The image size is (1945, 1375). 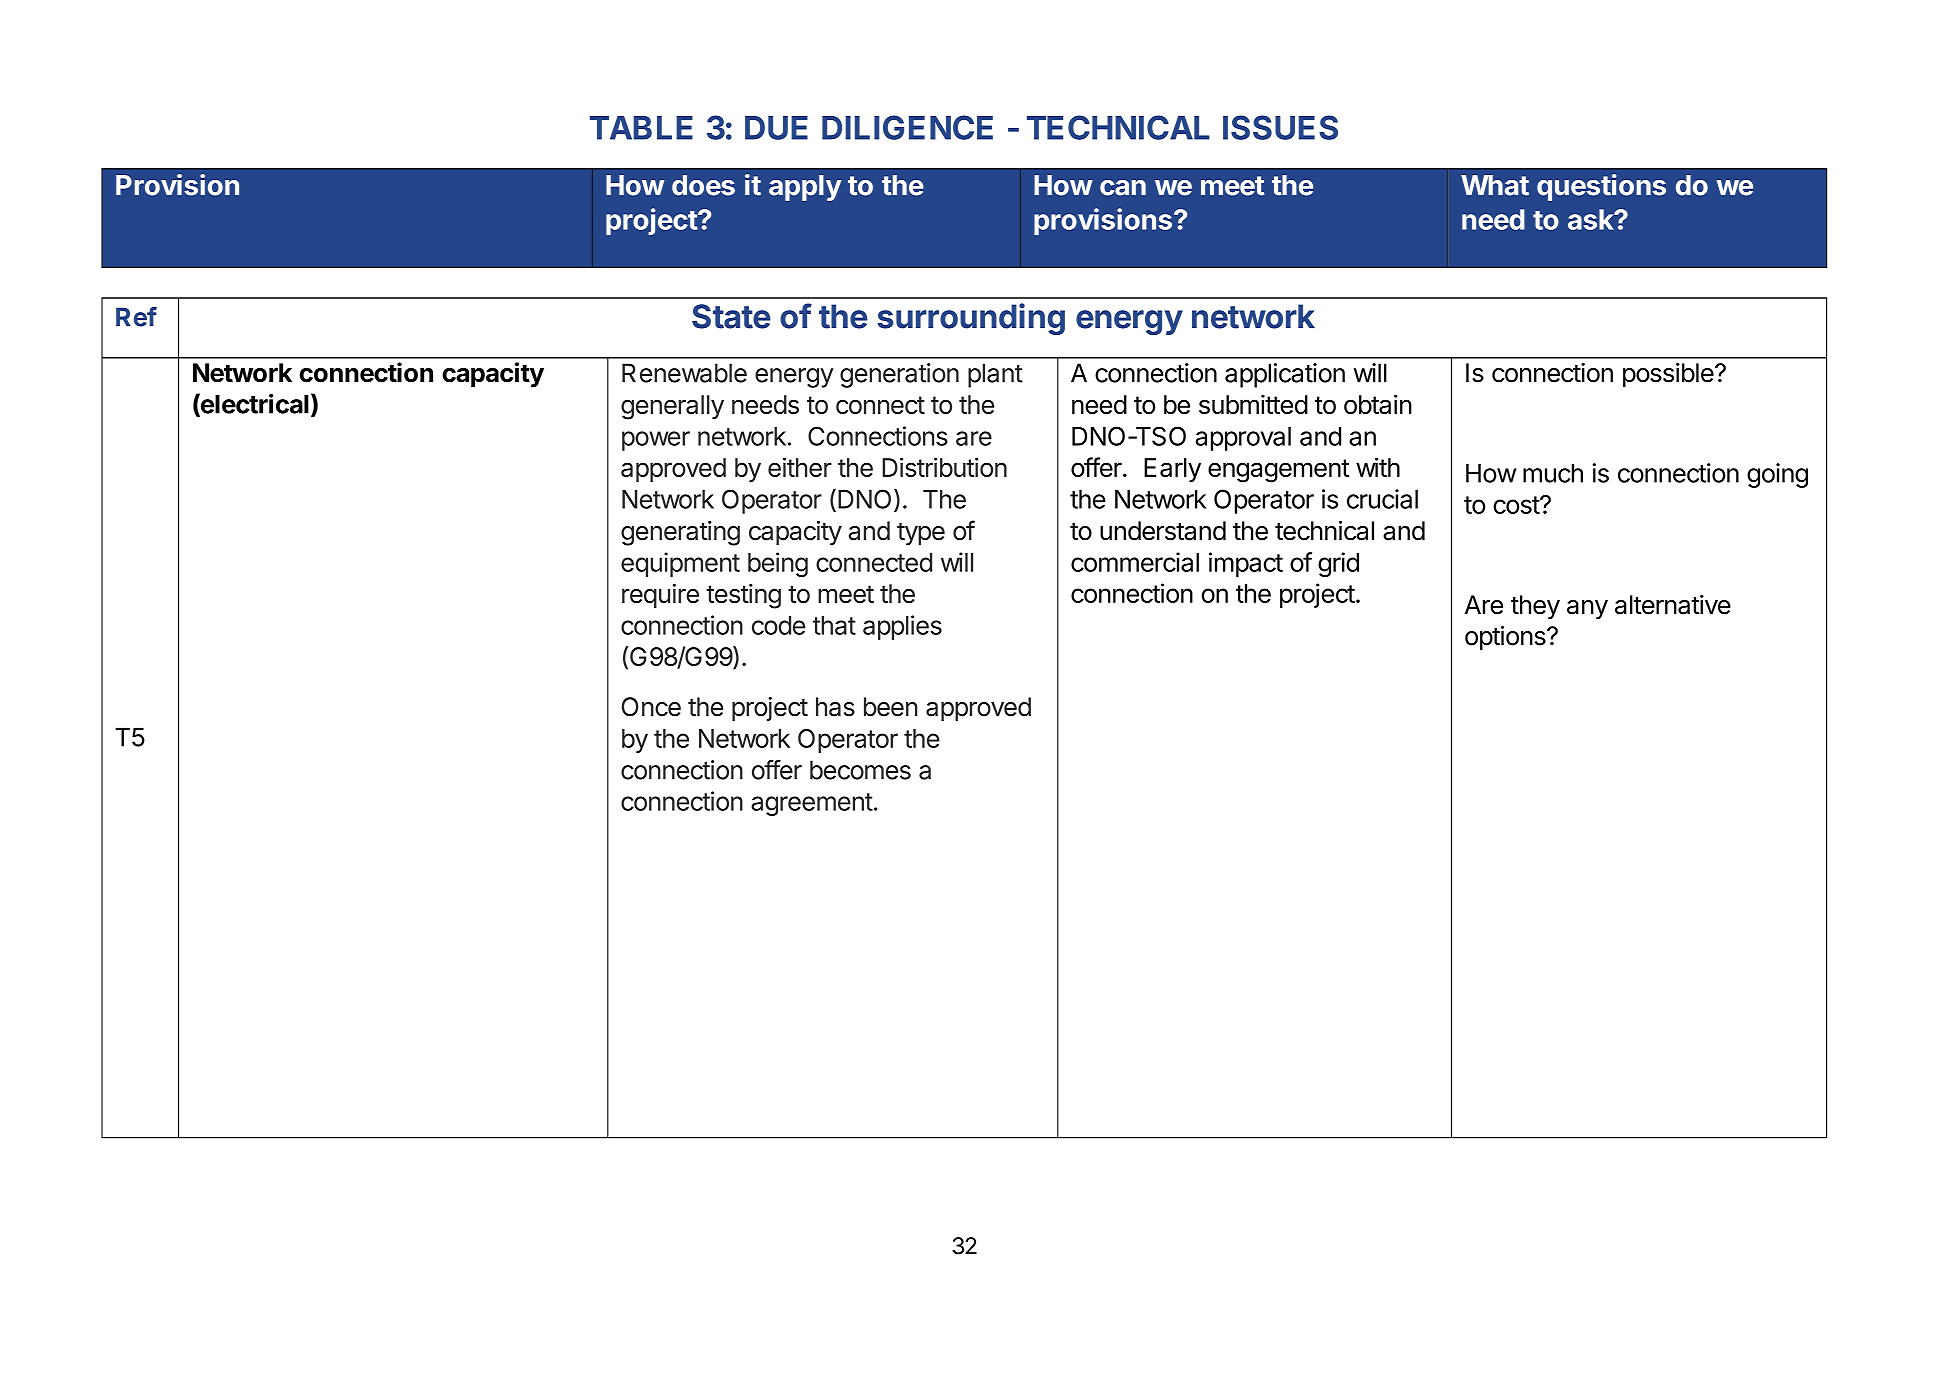 What do you see at coordinates (907, 127) in the document?
I see `DILIGENCE` at bounding box center [907, 127].
